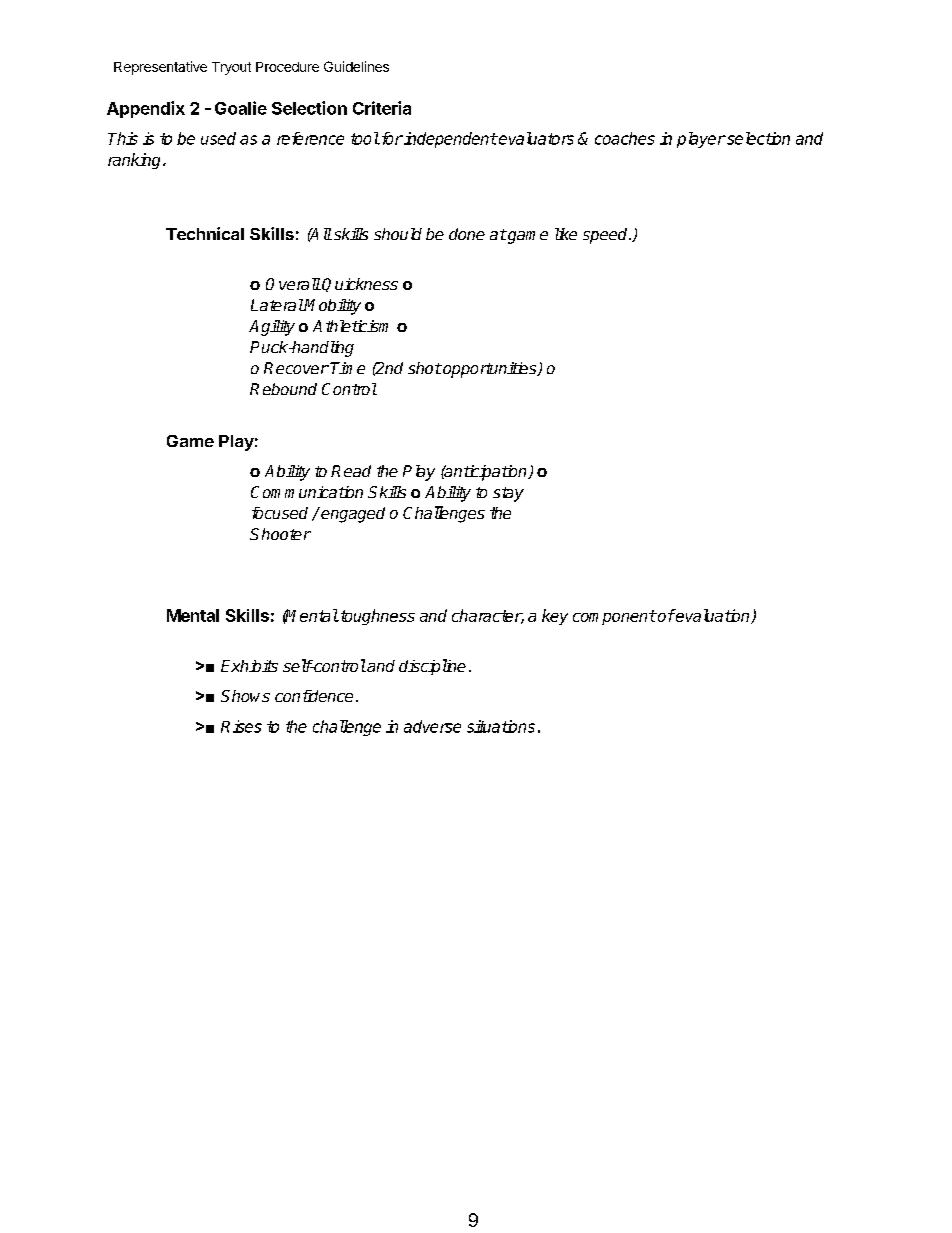 Image resolution: width=952 pixels, height=1233 pixels. I want to click on adverse, so click(432, 726).
